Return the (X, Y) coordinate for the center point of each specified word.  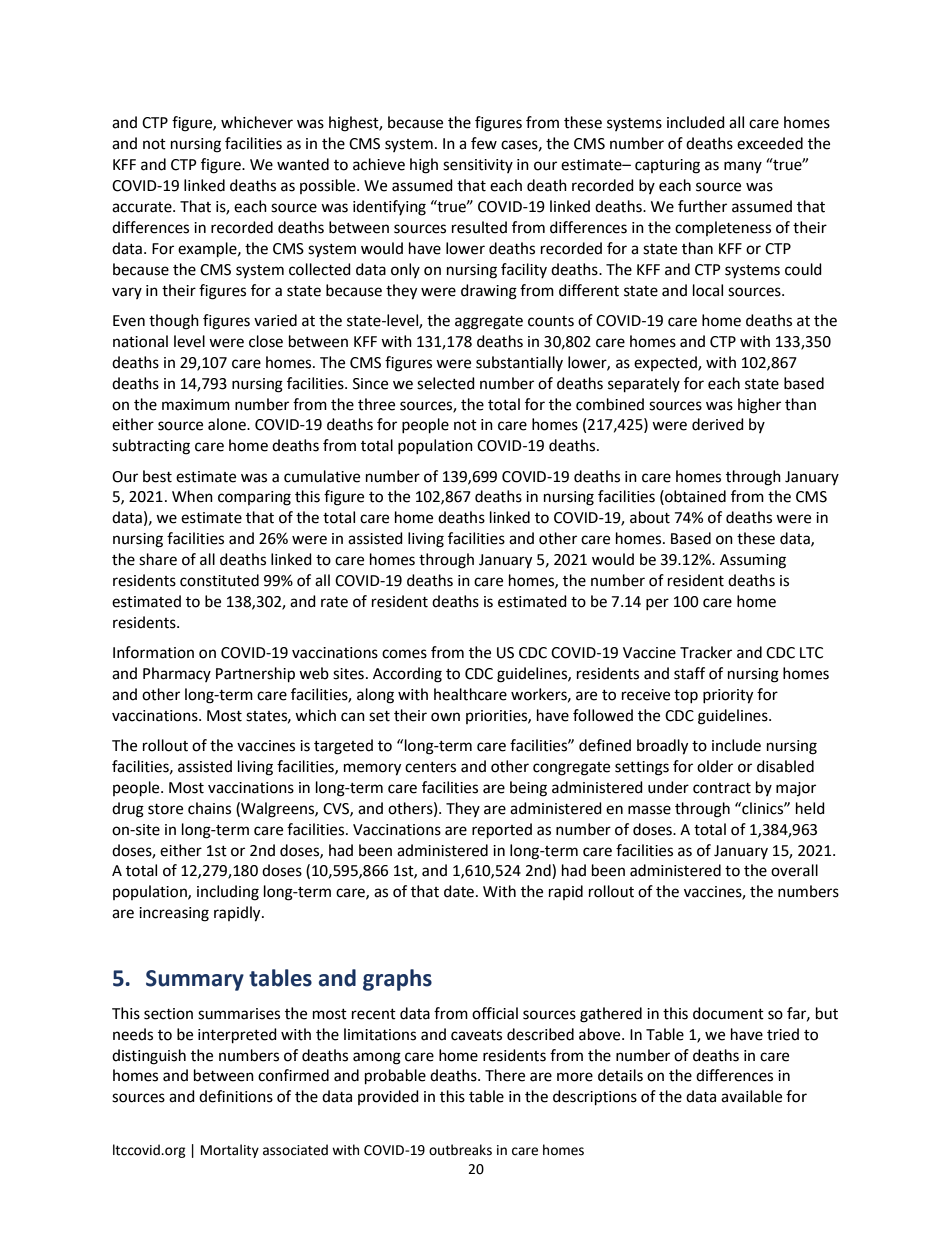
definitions (236, 1096)
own (445, 717)
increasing (174, 914)
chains (209, 808)
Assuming (753, 561)
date (459, 891)
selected (446, 383)
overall (794, 870)
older (715, 766)
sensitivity (478, 166)
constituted (219, 580)
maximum (196, 405)
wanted (303, 164)
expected (666, 363)
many (743, 167)
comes (404, 654)
